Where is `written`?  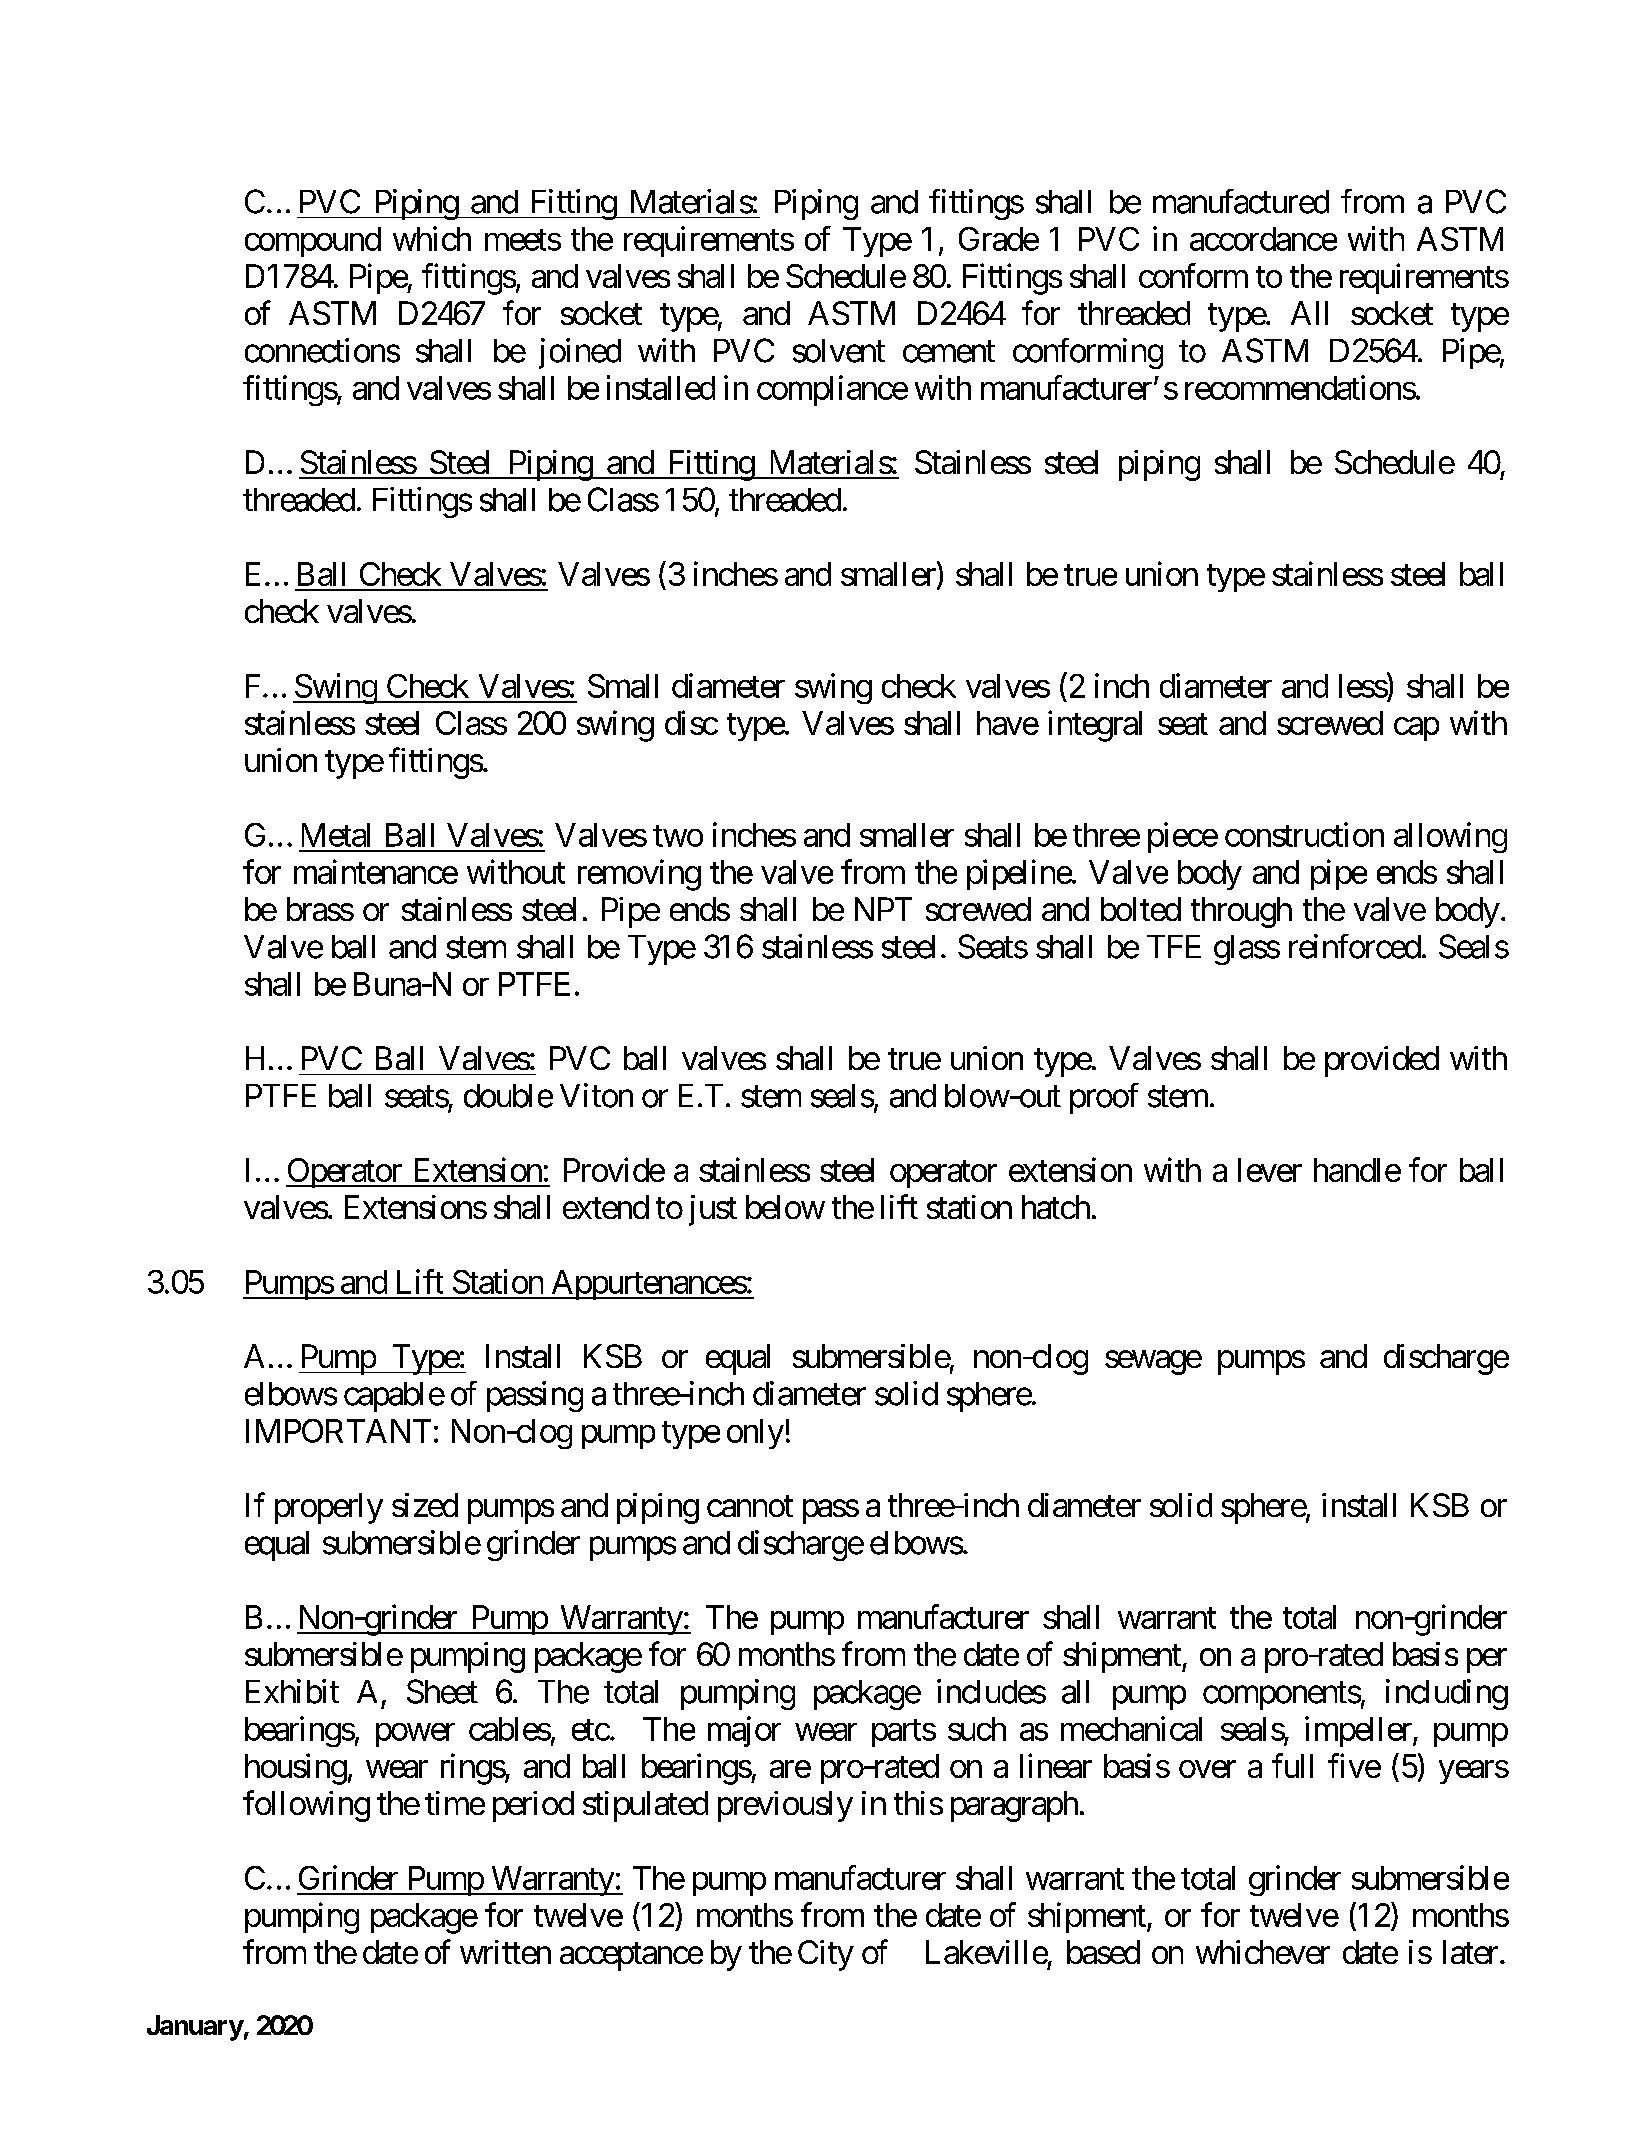 written is located at coordinates (505, 1952).
